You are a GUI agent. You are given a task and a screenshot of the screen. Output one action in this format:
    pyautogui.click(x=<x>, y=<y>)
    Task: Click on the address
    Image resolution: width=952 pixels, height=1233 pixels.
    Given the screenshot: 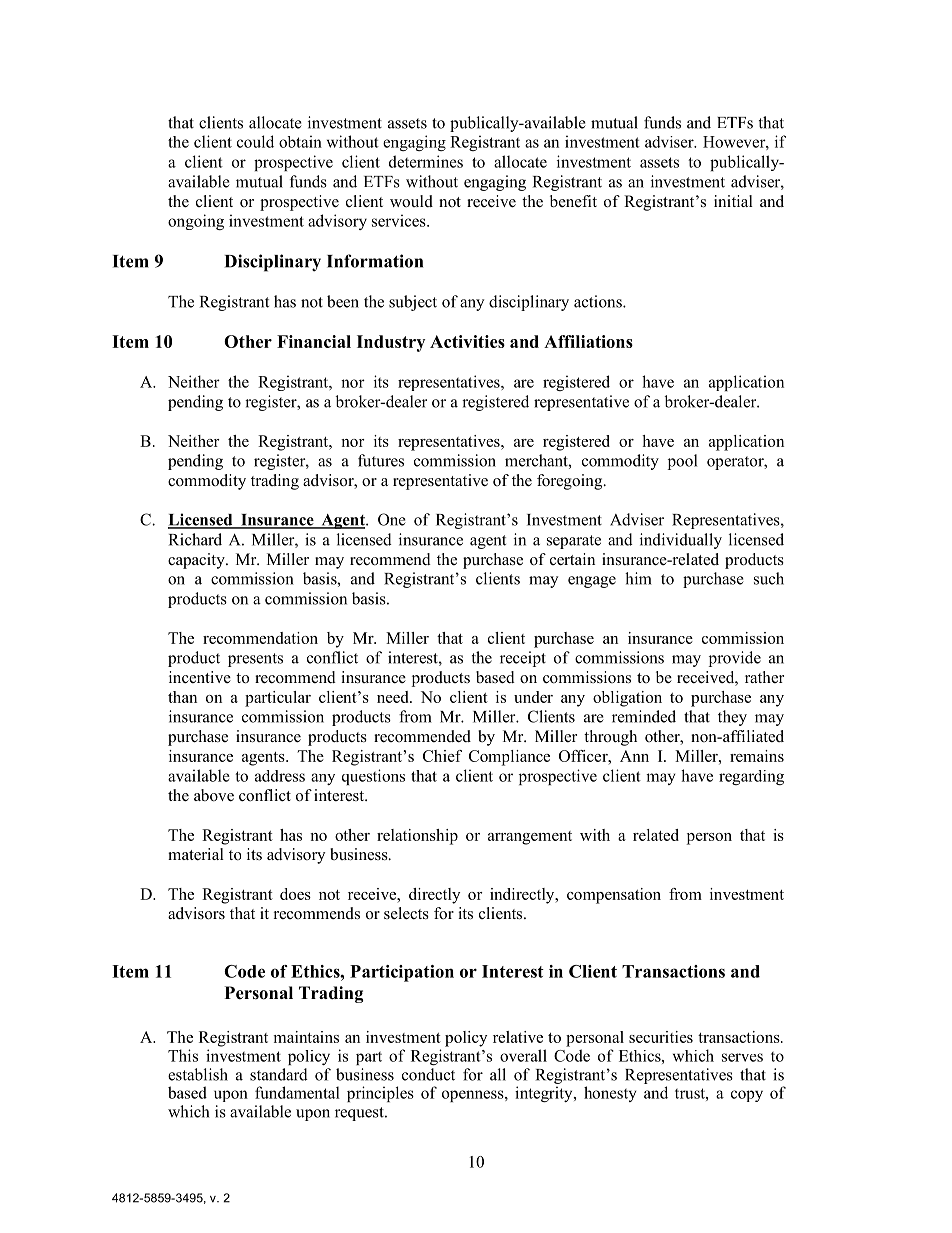 What is the action you would take?
    pyautogui.click(x=280, y=776)
